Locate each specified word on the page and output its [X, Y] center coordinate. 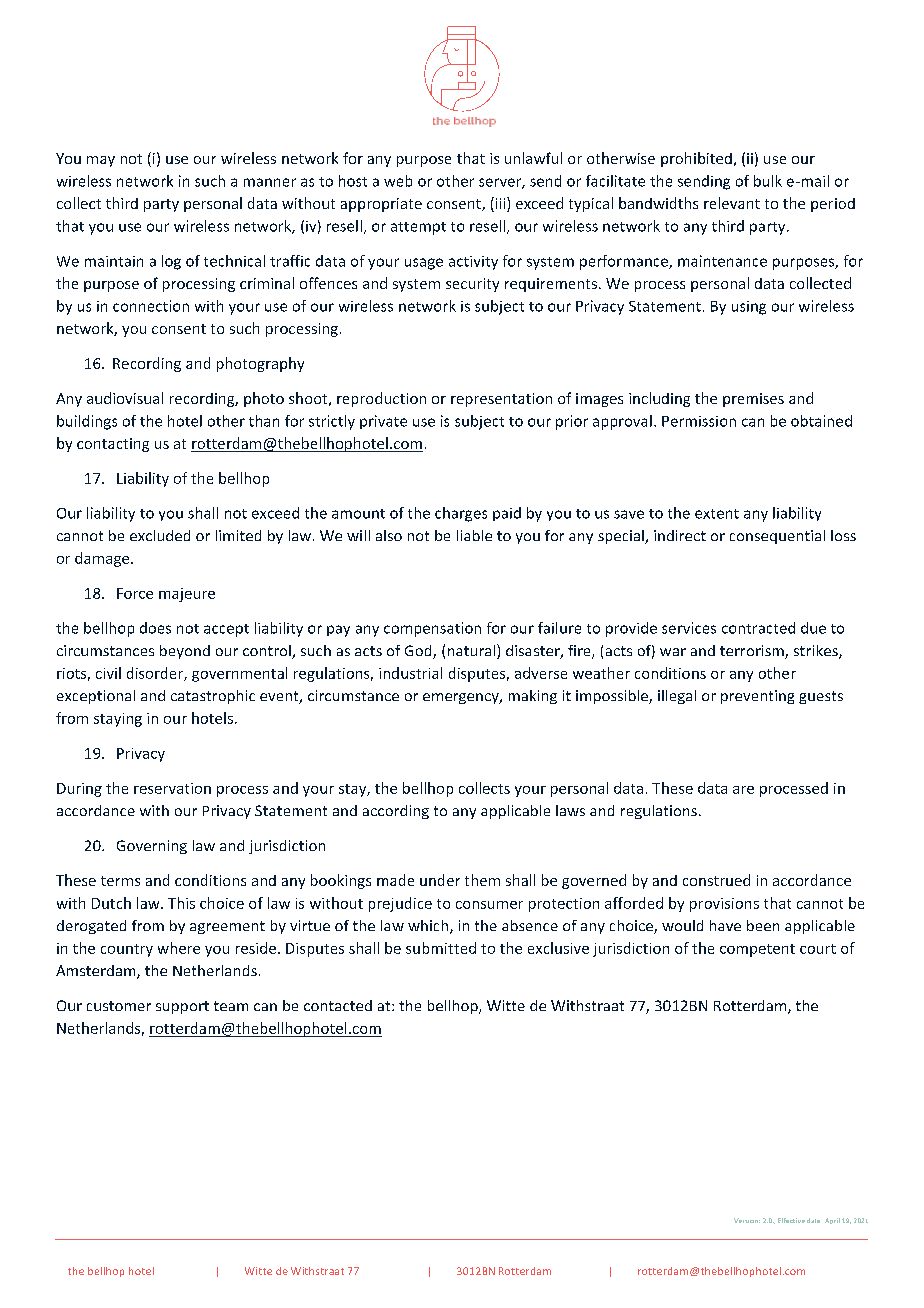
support [182, 1007]
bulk [768, 181]
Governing [152, 847]
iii [500, 204]
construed [716, 880]
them [482, 880]
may [101, 161]
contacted [338, 1005]
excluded [160, 535]
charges [461, 514]
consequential [777, 537]
